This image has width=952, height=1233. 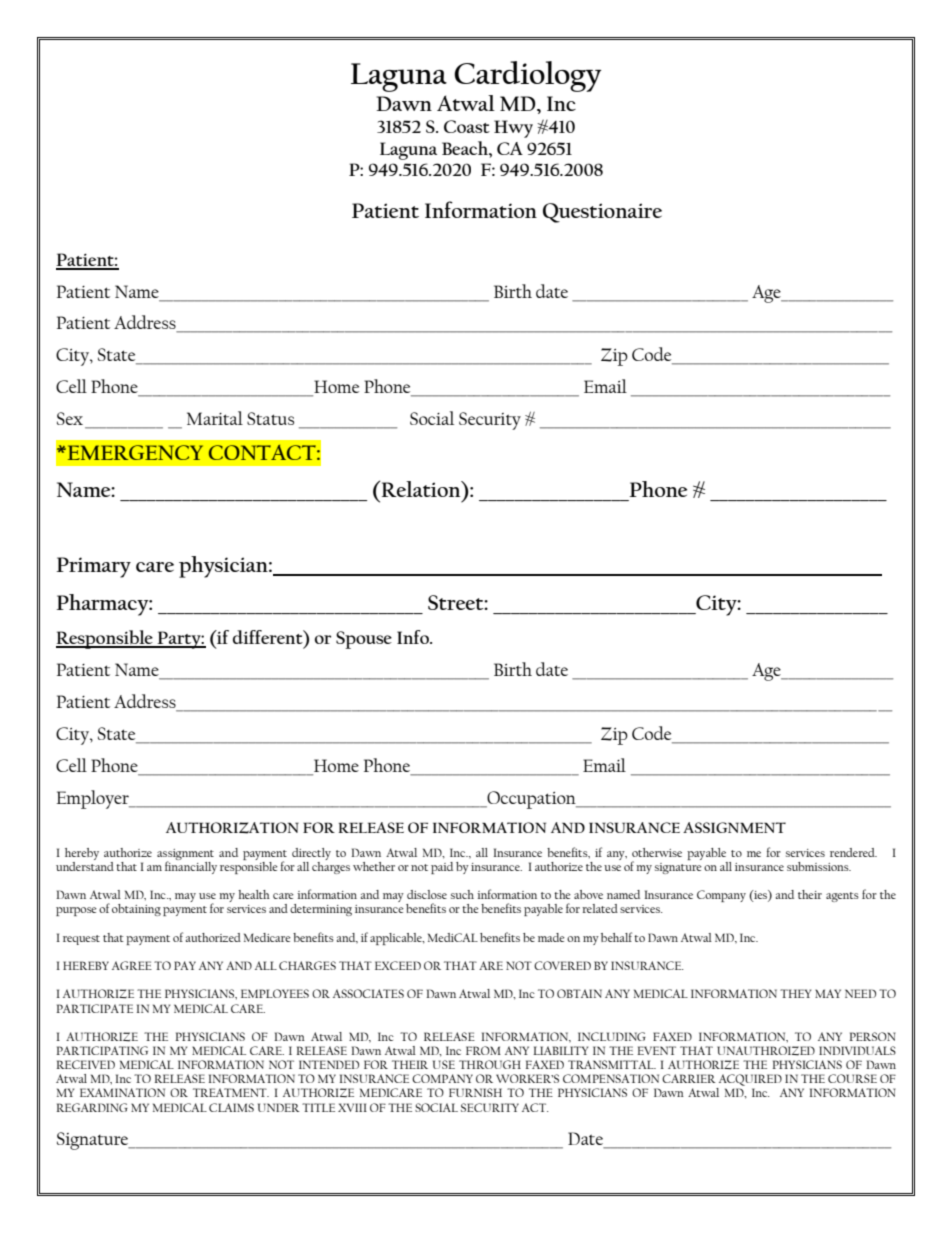 I want to click on financially, so click(x=191, y=866).
